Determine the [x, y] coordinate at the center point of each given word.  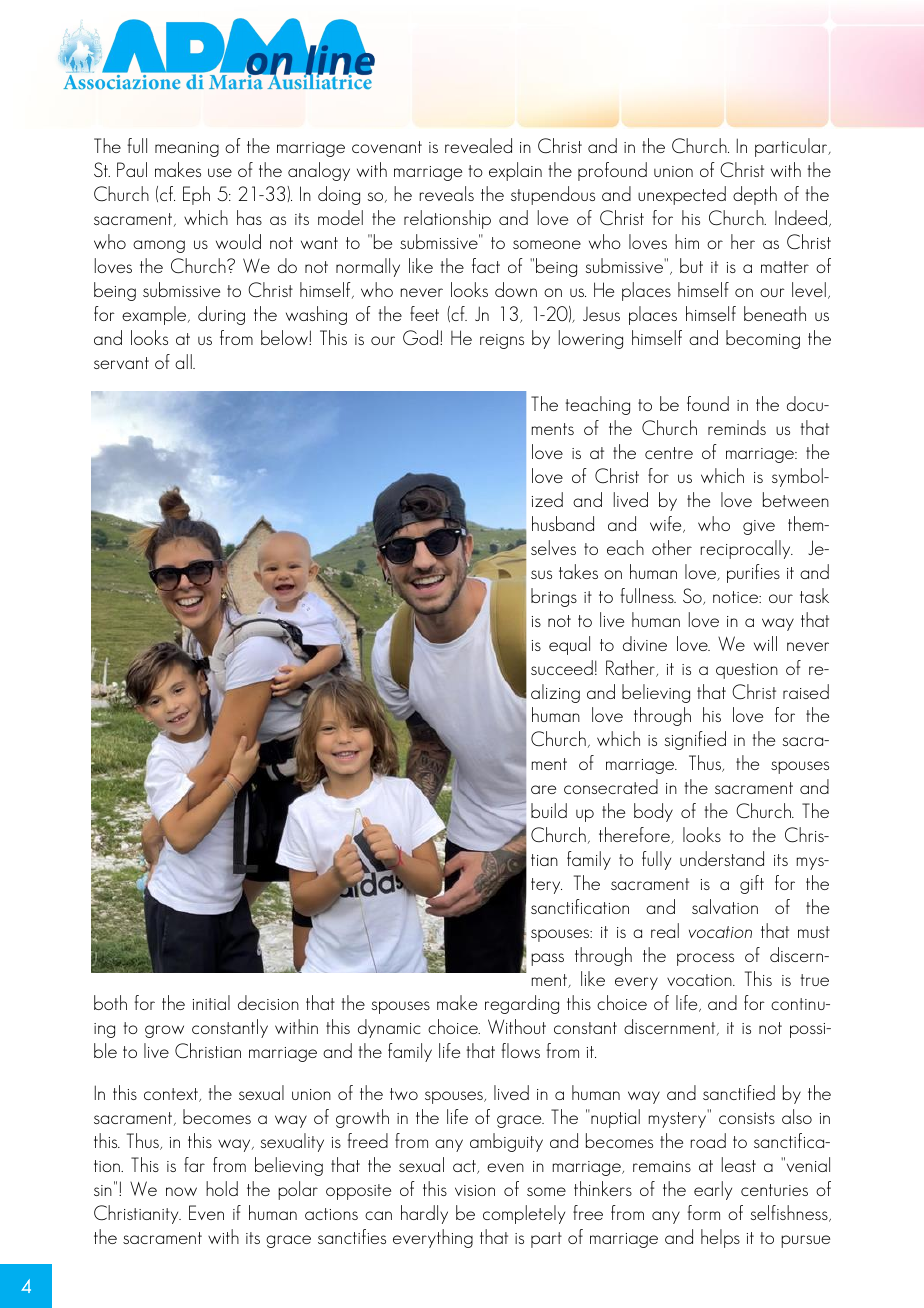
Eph [196, 195]
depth [755, 195]
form [703, 1212]
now [181, 1191]
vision [475, 1190]
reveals [447, 193]
